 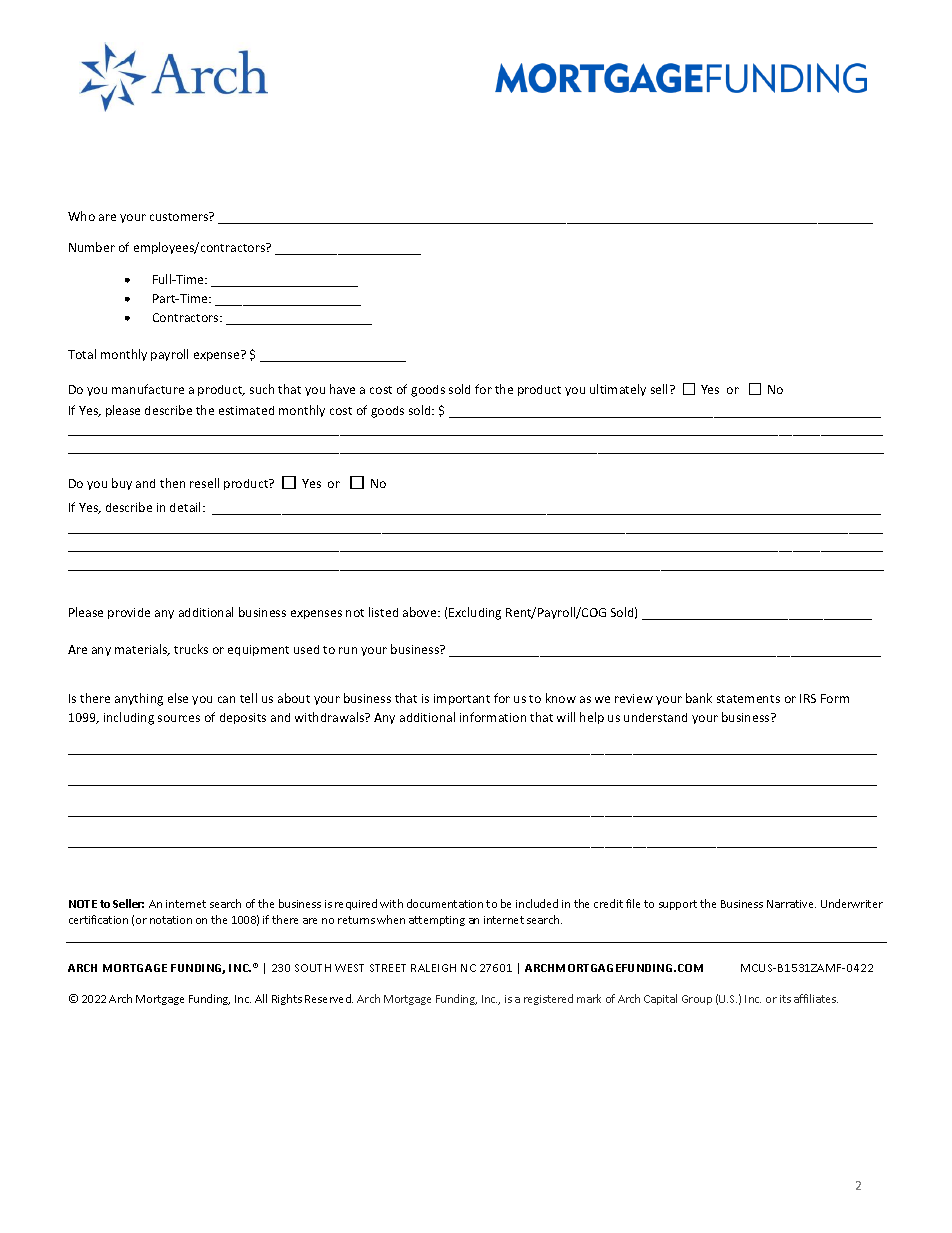 What do you see at coordinates (475, 613) in the document?
I see `Excluding` at bounding box center [475, 613].
